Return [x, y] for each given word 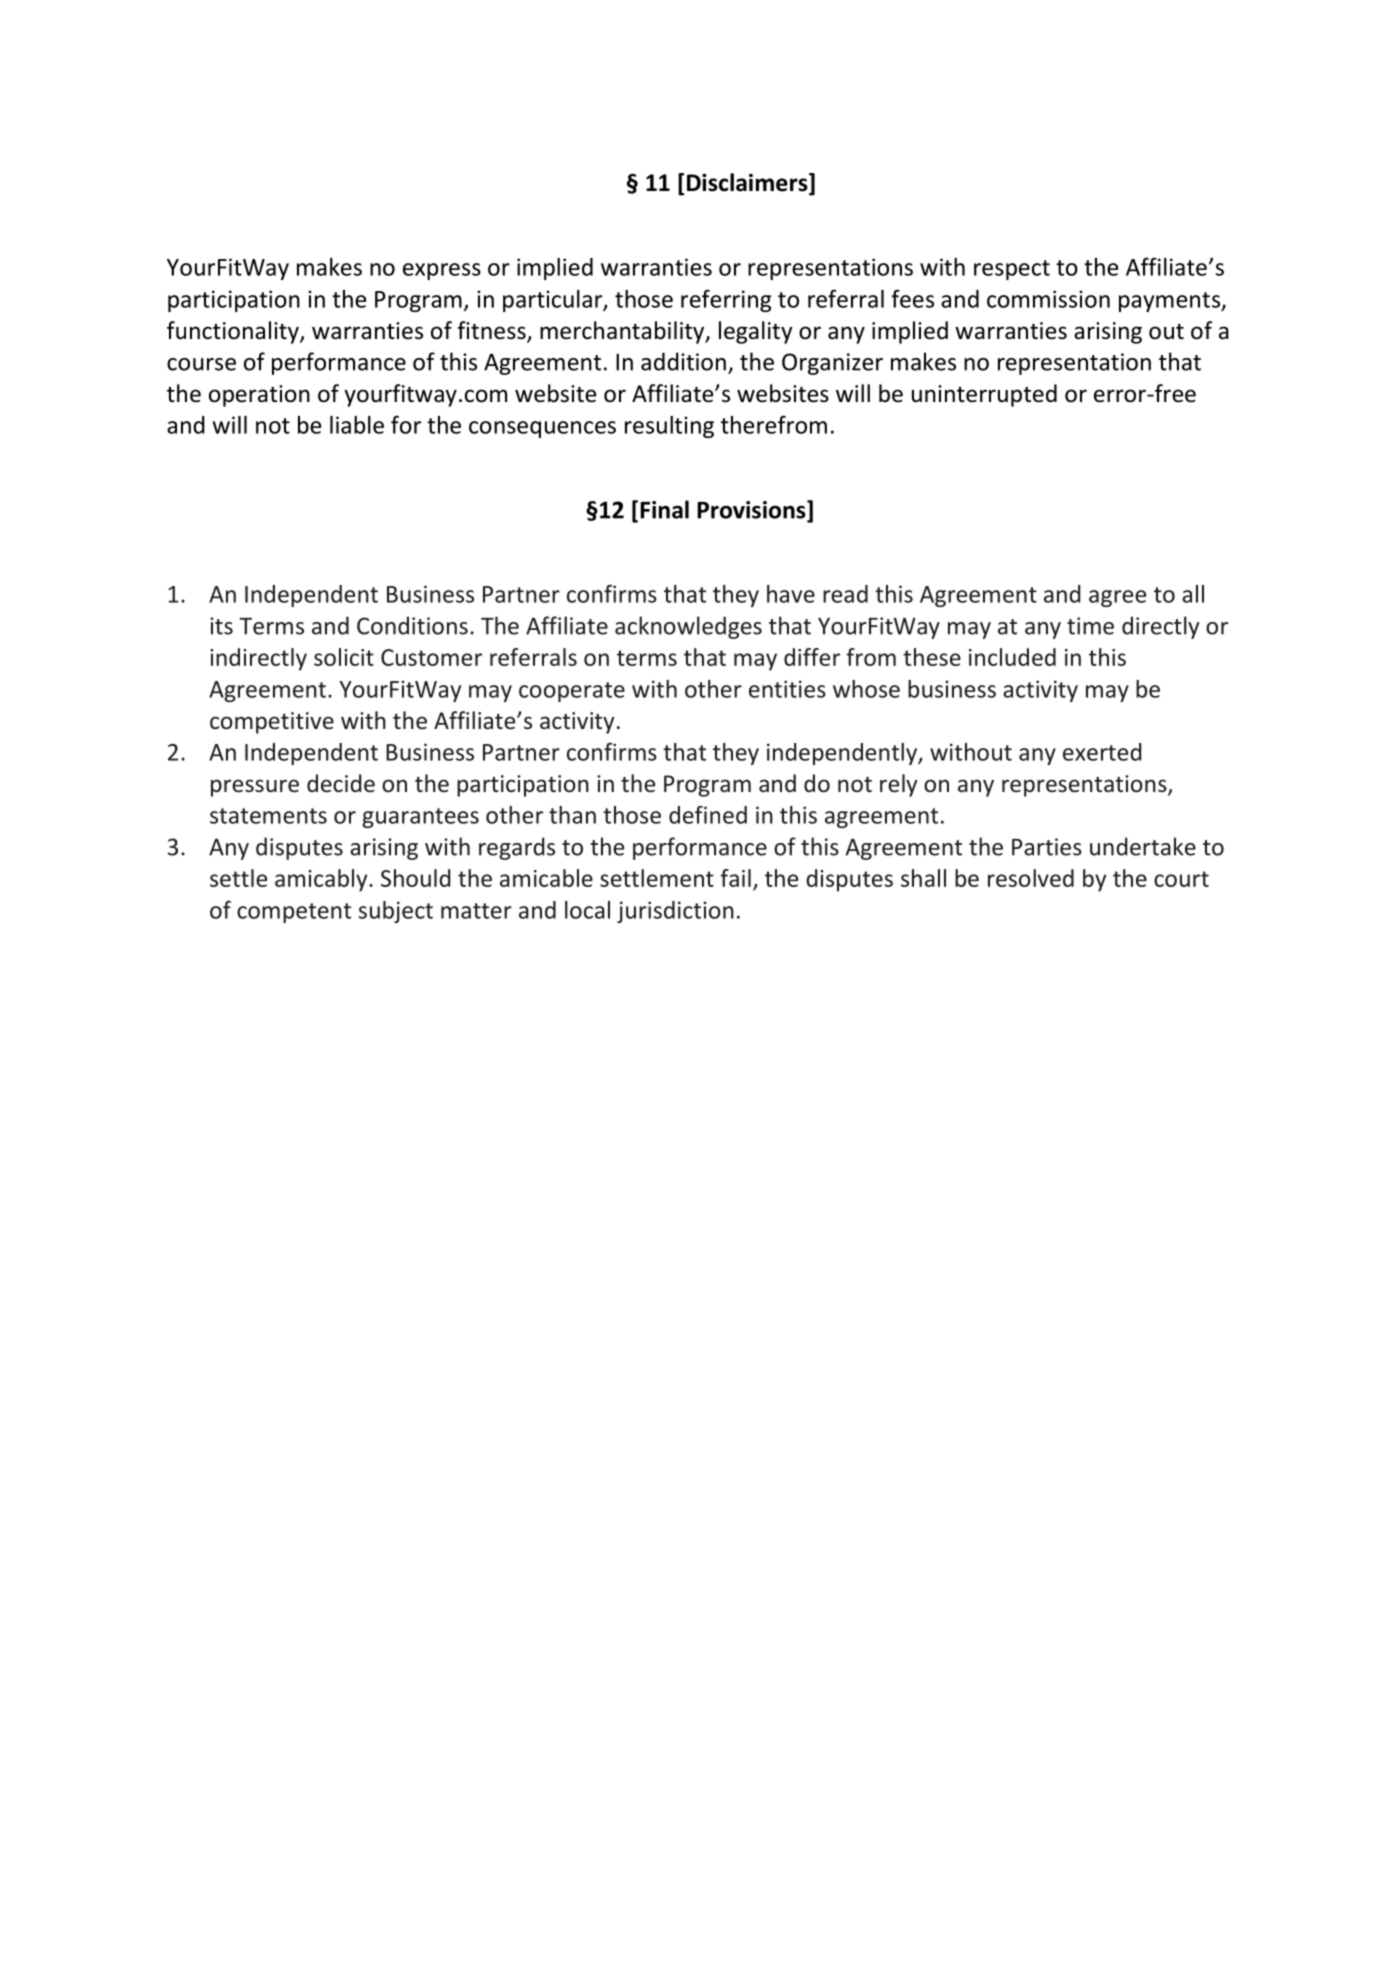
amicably [322, 880]
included [1012, 657]
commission [1048, 299]
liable [357, 425]
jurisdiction [675, 912]
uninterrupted [984, 395]
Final [664, 509]
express [442, 271]
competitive [272, 723]
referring [726, 300]
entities [787, 689]
